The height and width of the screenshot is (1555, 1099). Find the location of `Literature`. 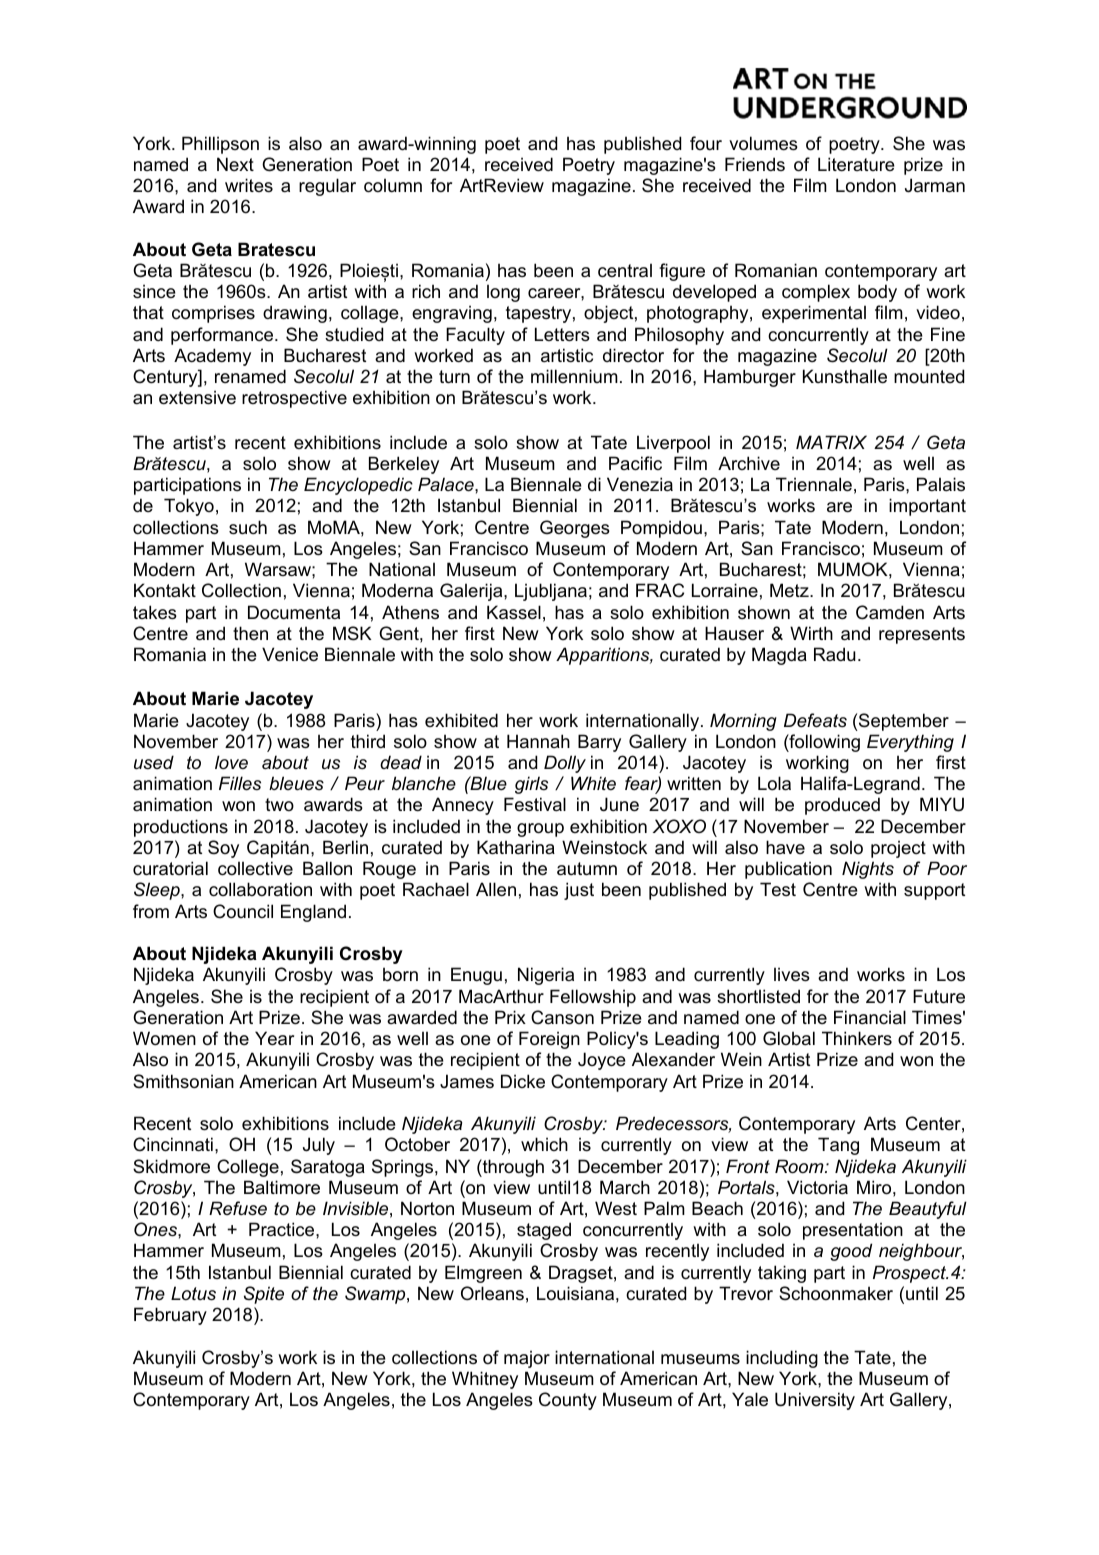

Literature is located at coordinates (856, 164).
